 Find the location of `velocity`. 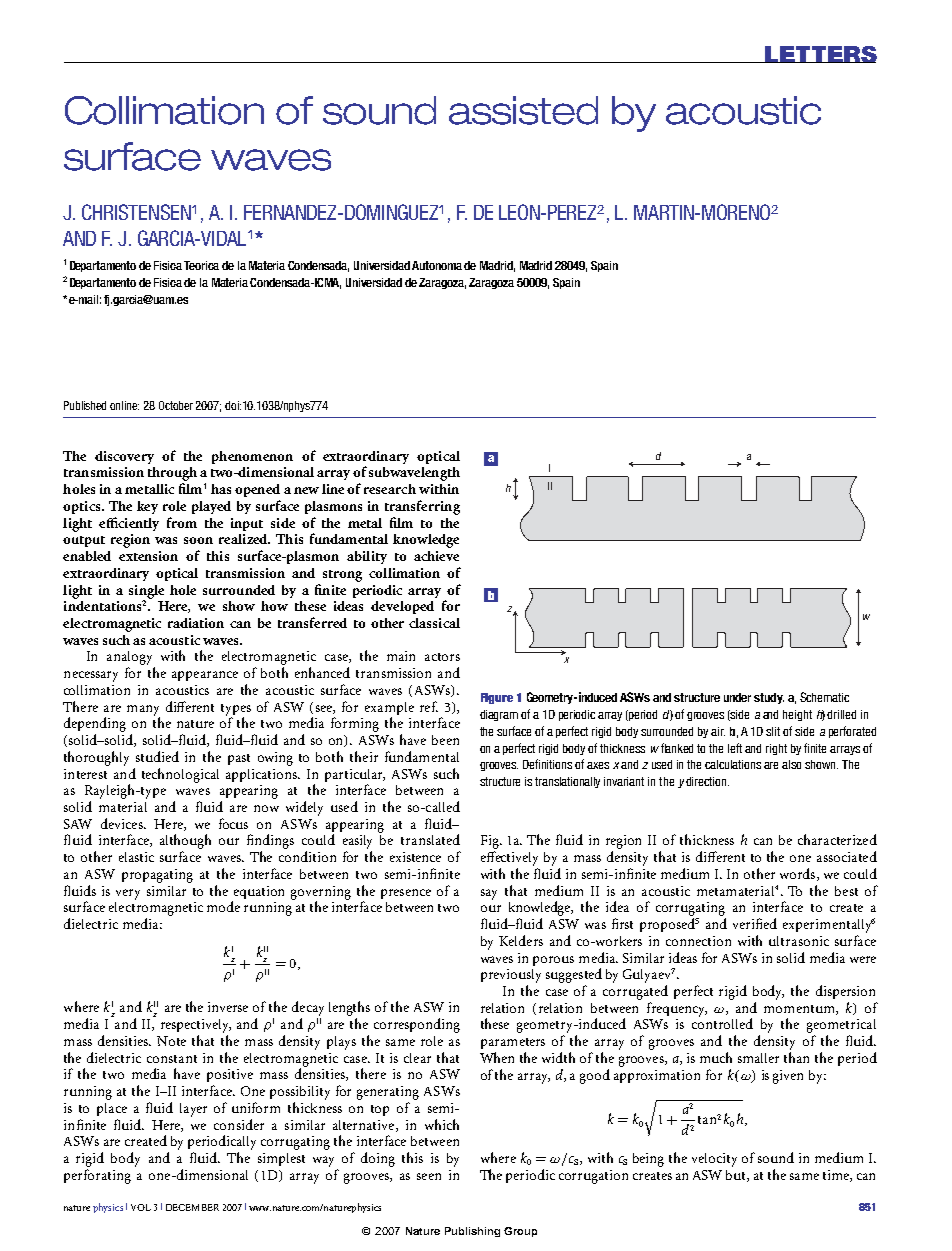

velocity is located at coordinates (714, 1160).
